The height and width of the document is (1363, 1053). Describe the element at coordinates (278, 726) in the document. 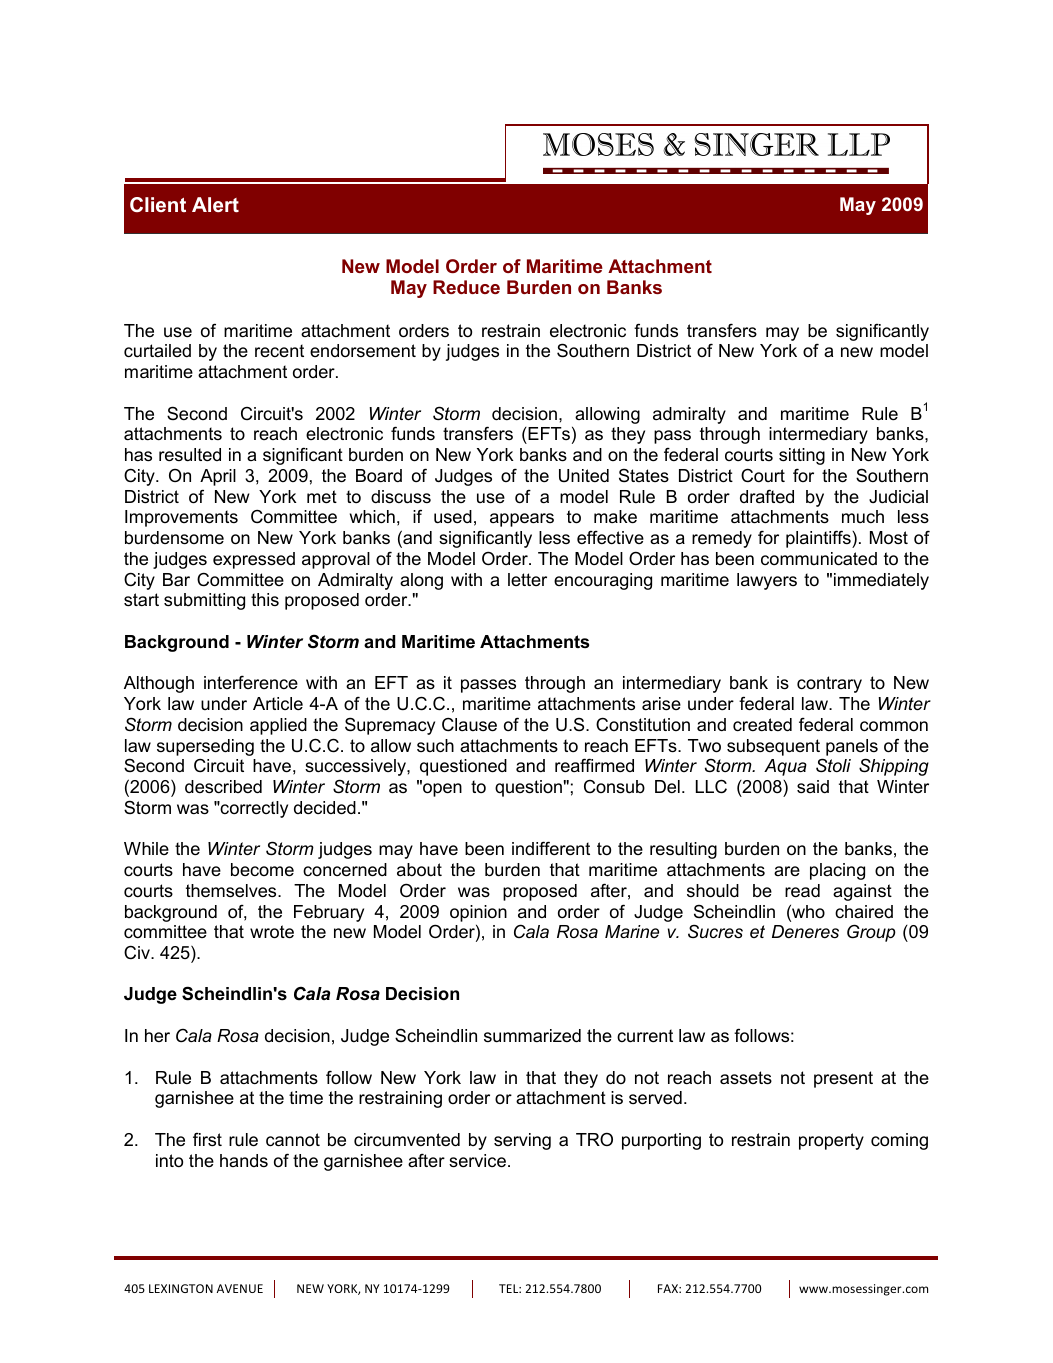

I see `applied` at that location.
